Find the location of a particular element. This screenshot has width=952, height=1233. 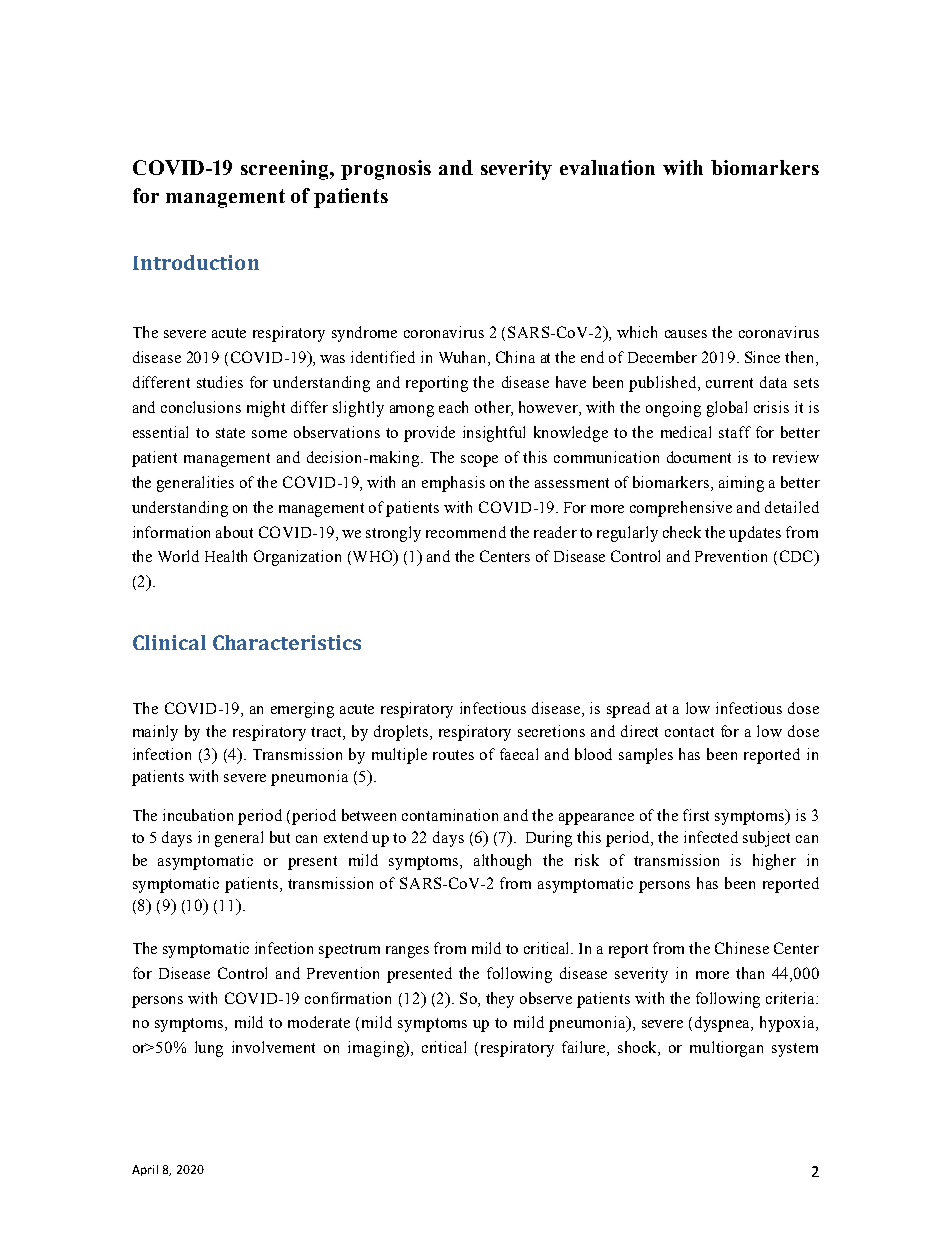

evaluation is located at coordinates (607, 167).
